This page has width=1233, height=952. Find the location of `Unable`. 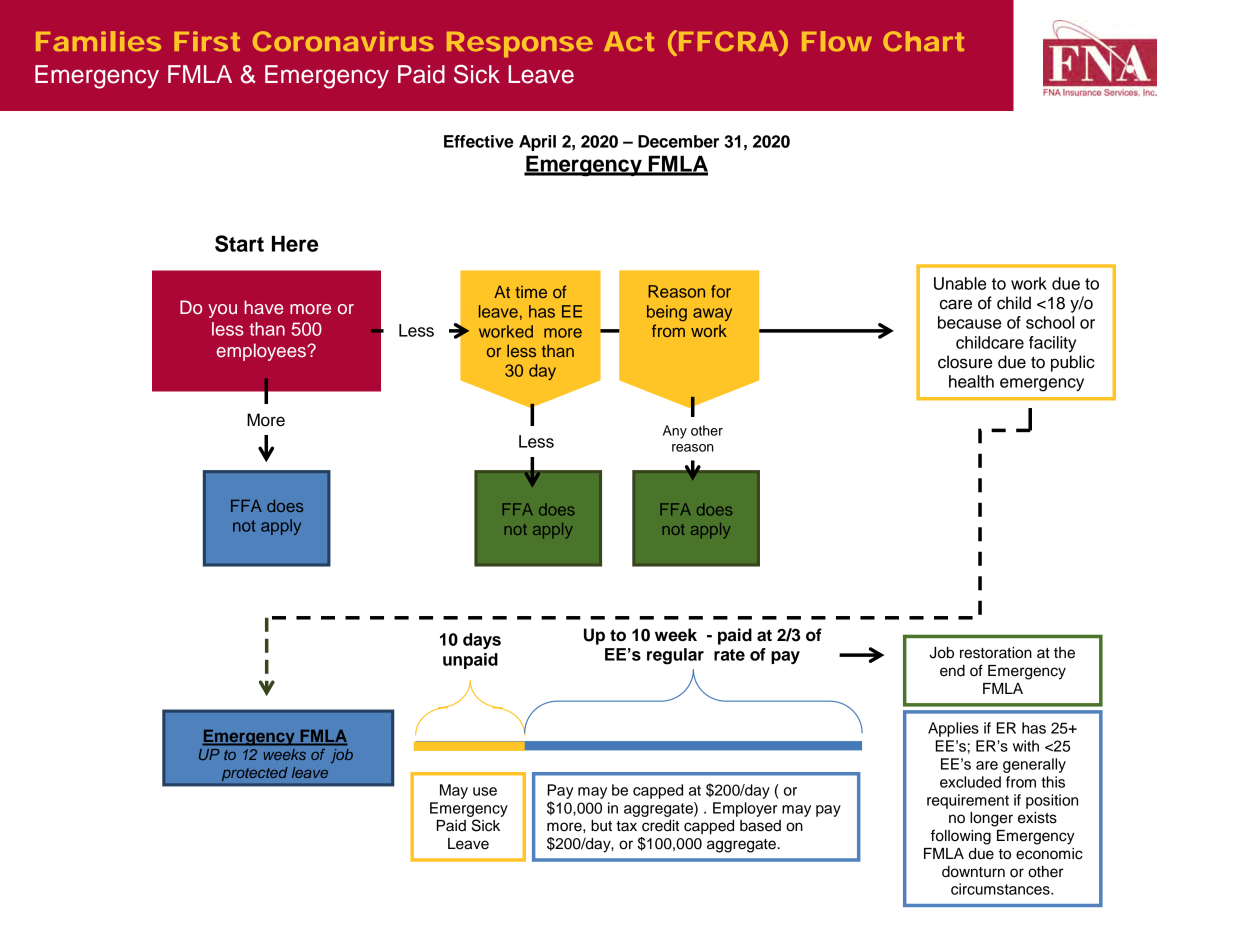

Unable is located at coordinates (960, 283).
